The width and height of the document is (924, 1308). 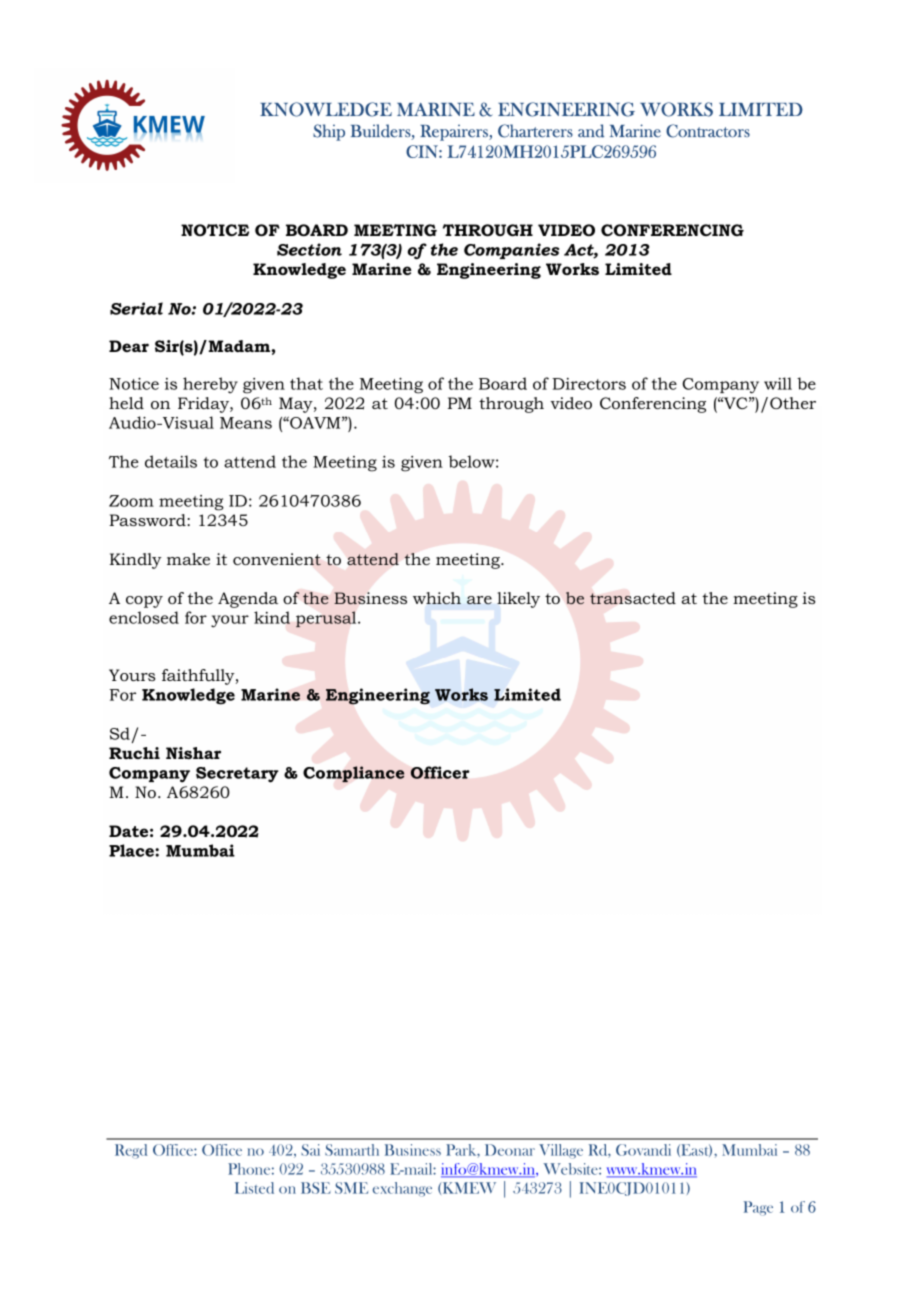 What do you see at coordinates (778, 383) in the document?
I see `will` at bounding box center [778, 383].
